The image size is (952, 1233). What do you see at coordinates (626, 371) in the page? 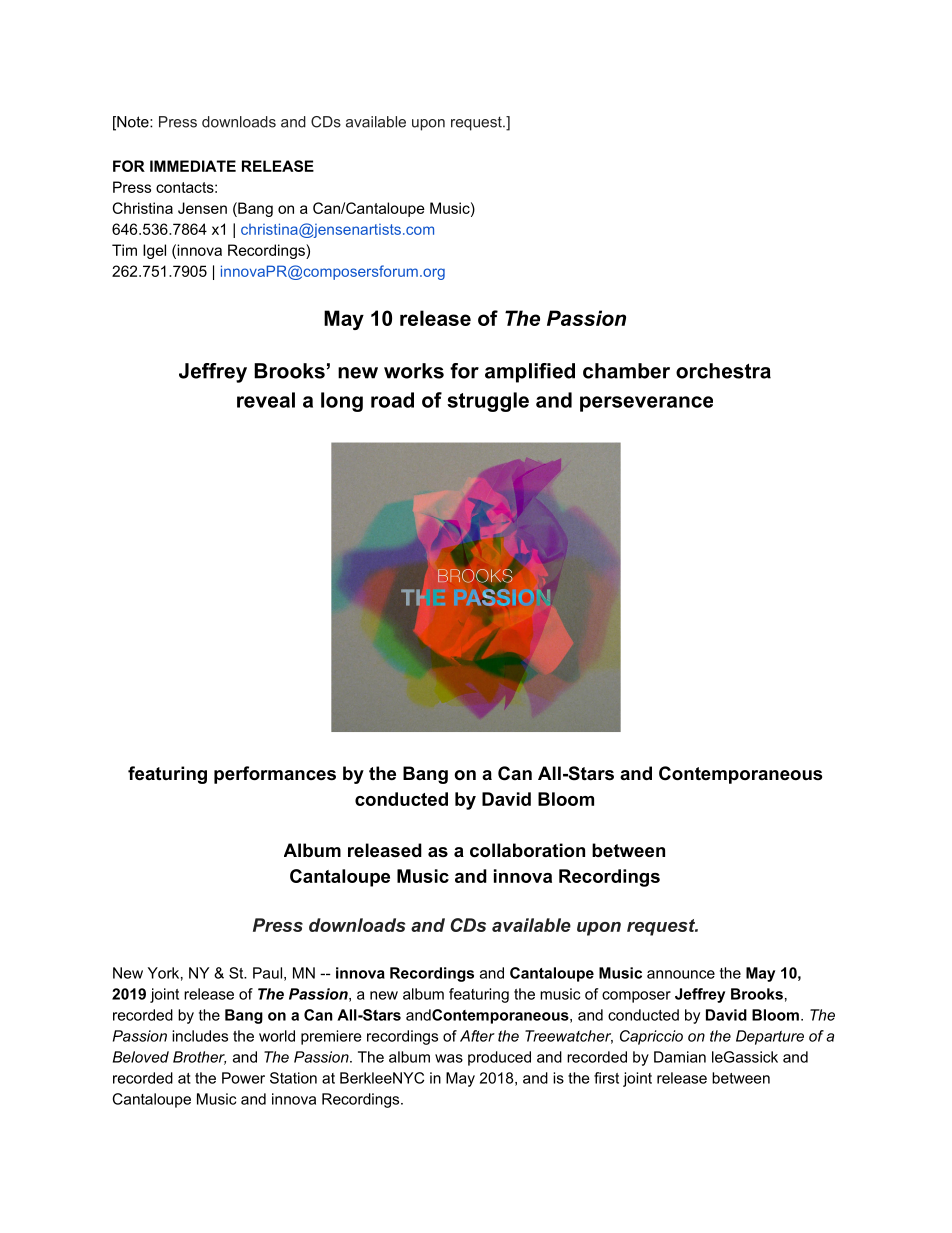
I see `chamber` at bounding box center [626, 371].
